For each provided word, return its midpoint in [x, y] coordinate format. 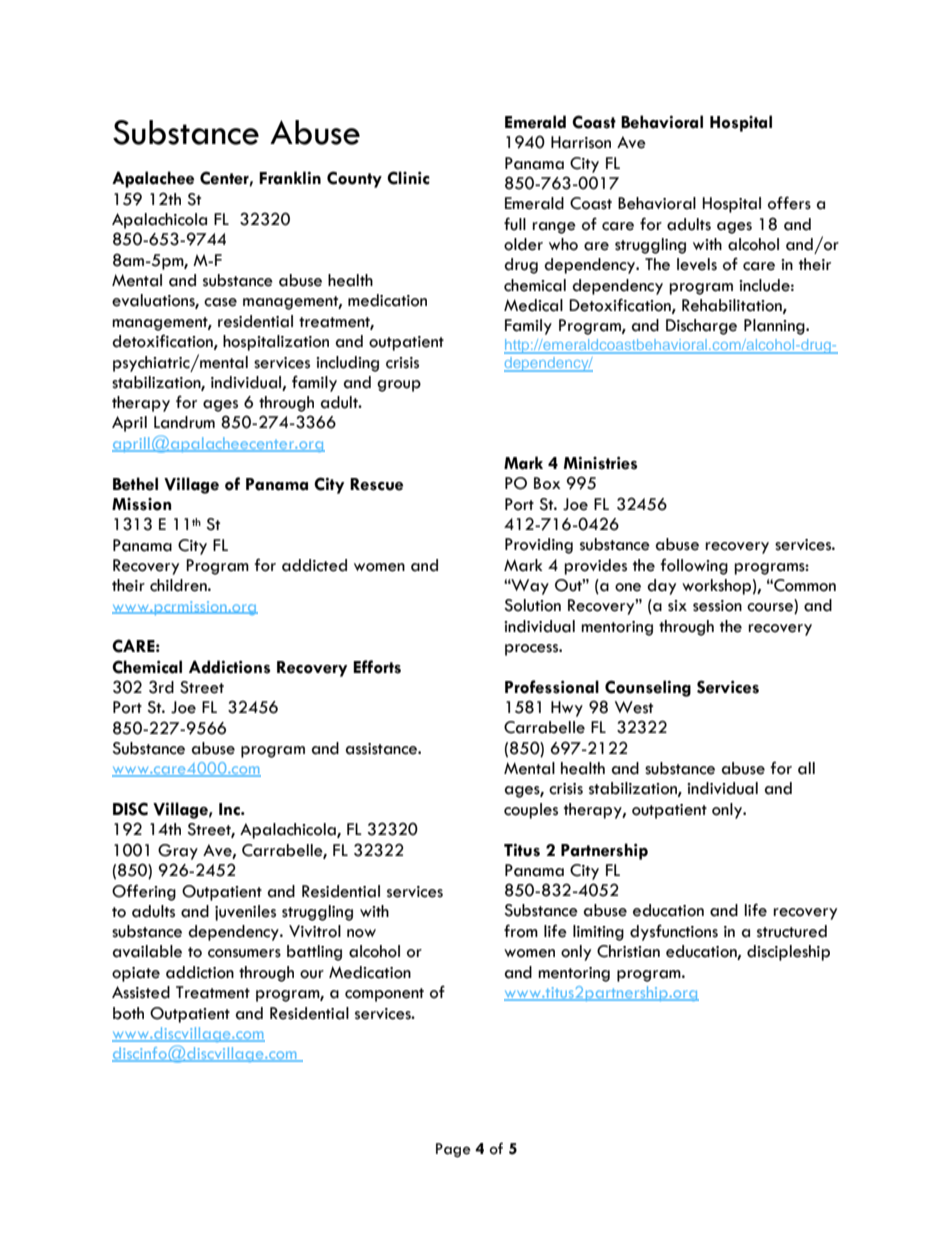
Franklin [290, 178]
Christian [628, 951]
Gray [178, 852]
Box [547, 483]
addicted [314, 565]
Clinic [408, 178]
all [806, 768]
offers [789, 203]
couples [531, 811]
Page [453, 1150]
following [694, 566]
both [128, 1013]
